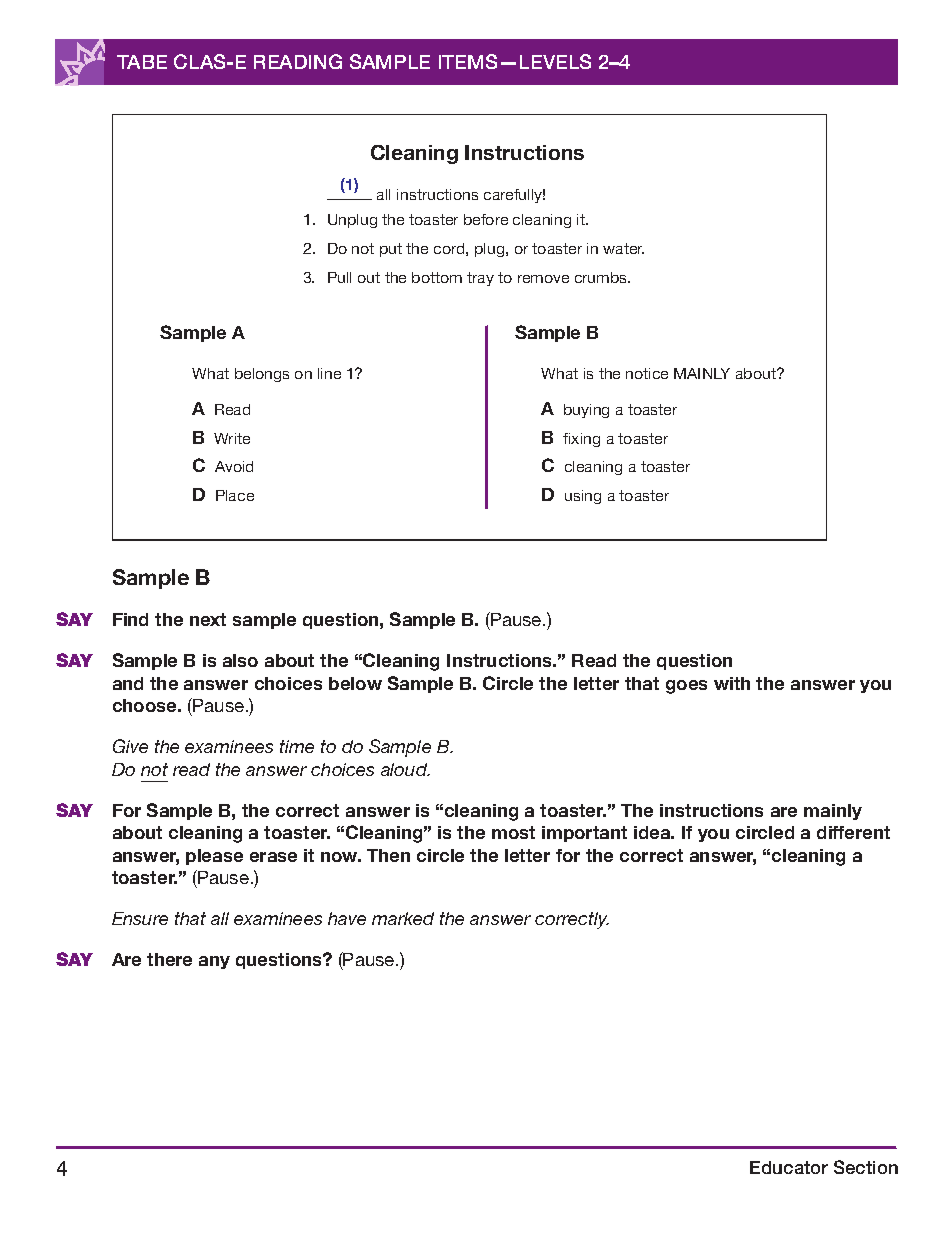  What do you see at coordinates (853, 832) in the page?
I see `different` at bounding box center [853, 832].
